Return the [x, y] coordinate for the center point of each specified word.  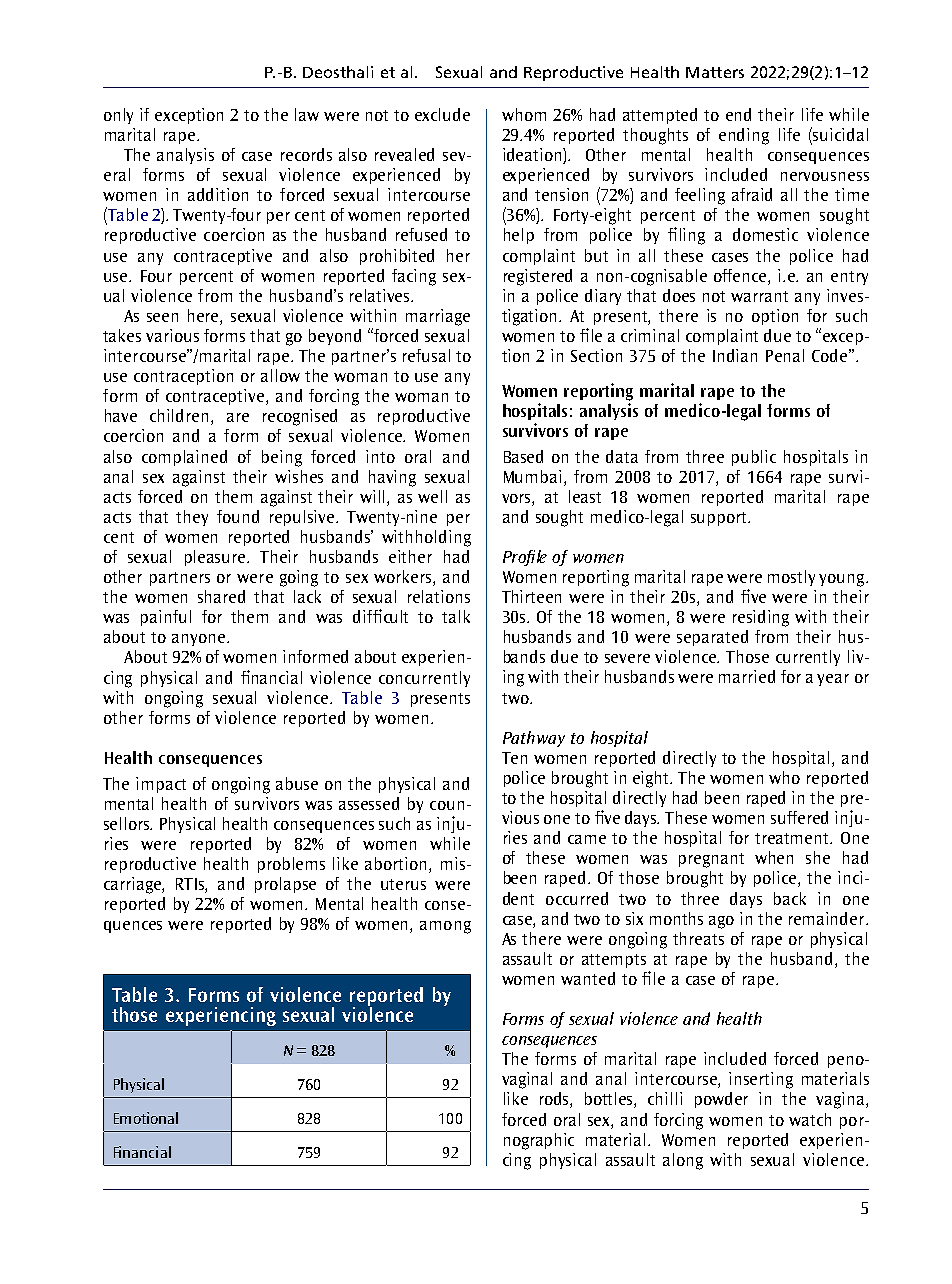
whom [524, 114]
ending [744, 136]
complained [184, 458]
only [118, 116]
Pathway [534, 739]
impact [161, 785]
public [754, 458]
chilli [665, 1098]
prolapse [285, 885]
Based [523, 456]
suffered [799, 817]
